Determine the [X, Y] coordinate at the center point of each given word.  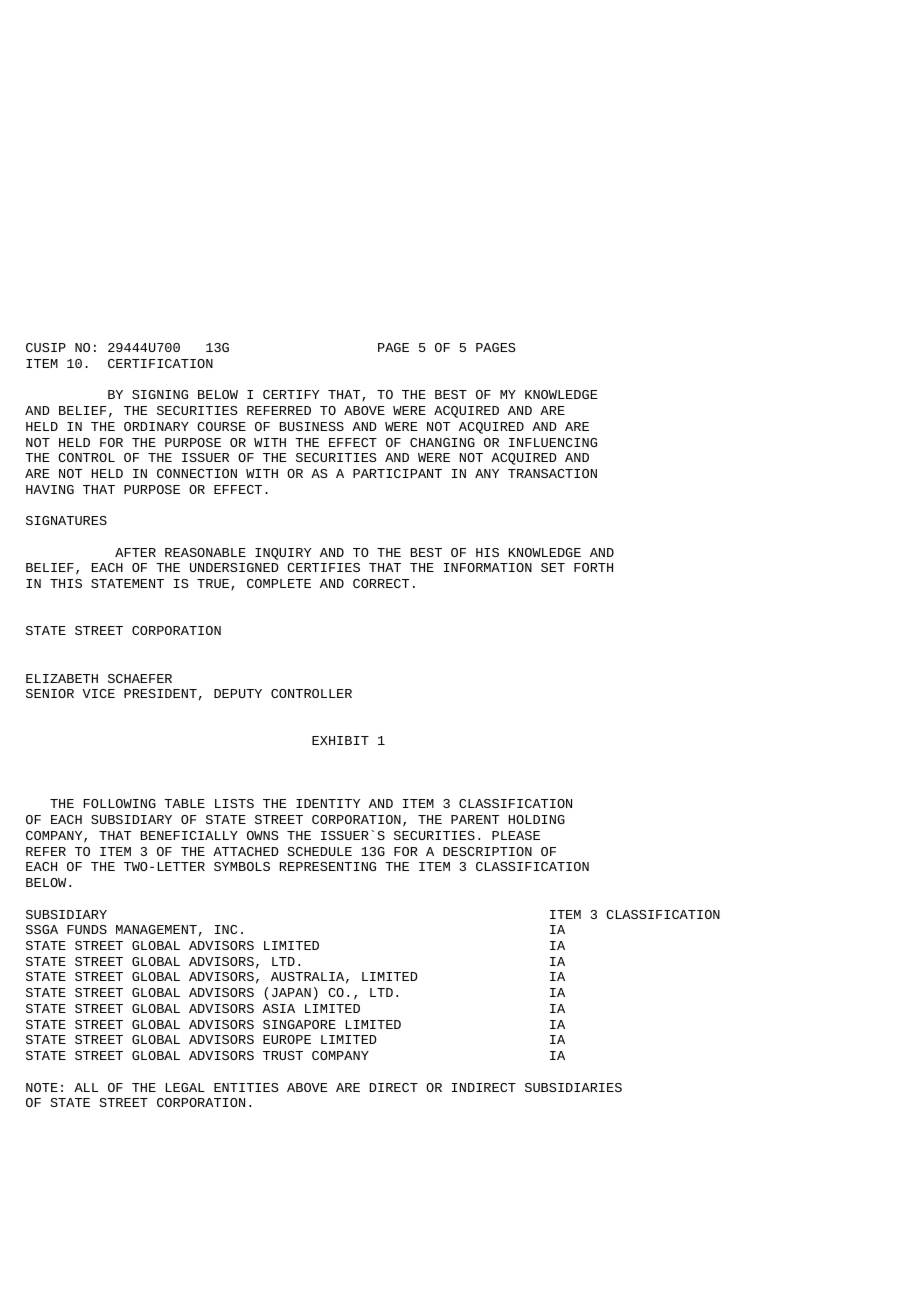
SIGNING [160, 394]
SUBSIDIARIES [573, 1087]
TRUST [283, 1055]
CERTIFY [291, 394]
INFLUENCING [553, 442]
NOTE [42, 1087]
